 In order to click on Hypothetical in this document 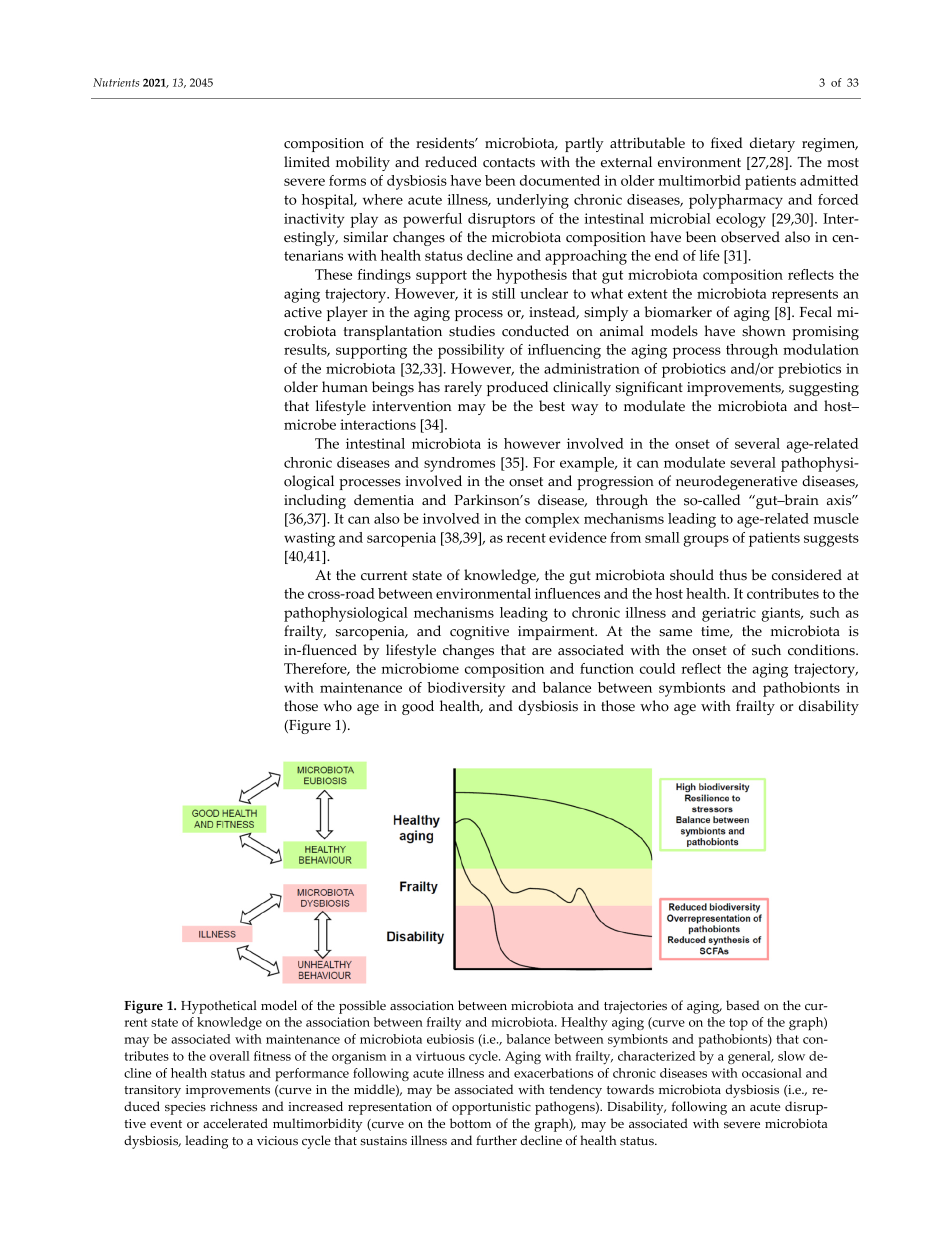, I will do `click(219, 1007)`.
